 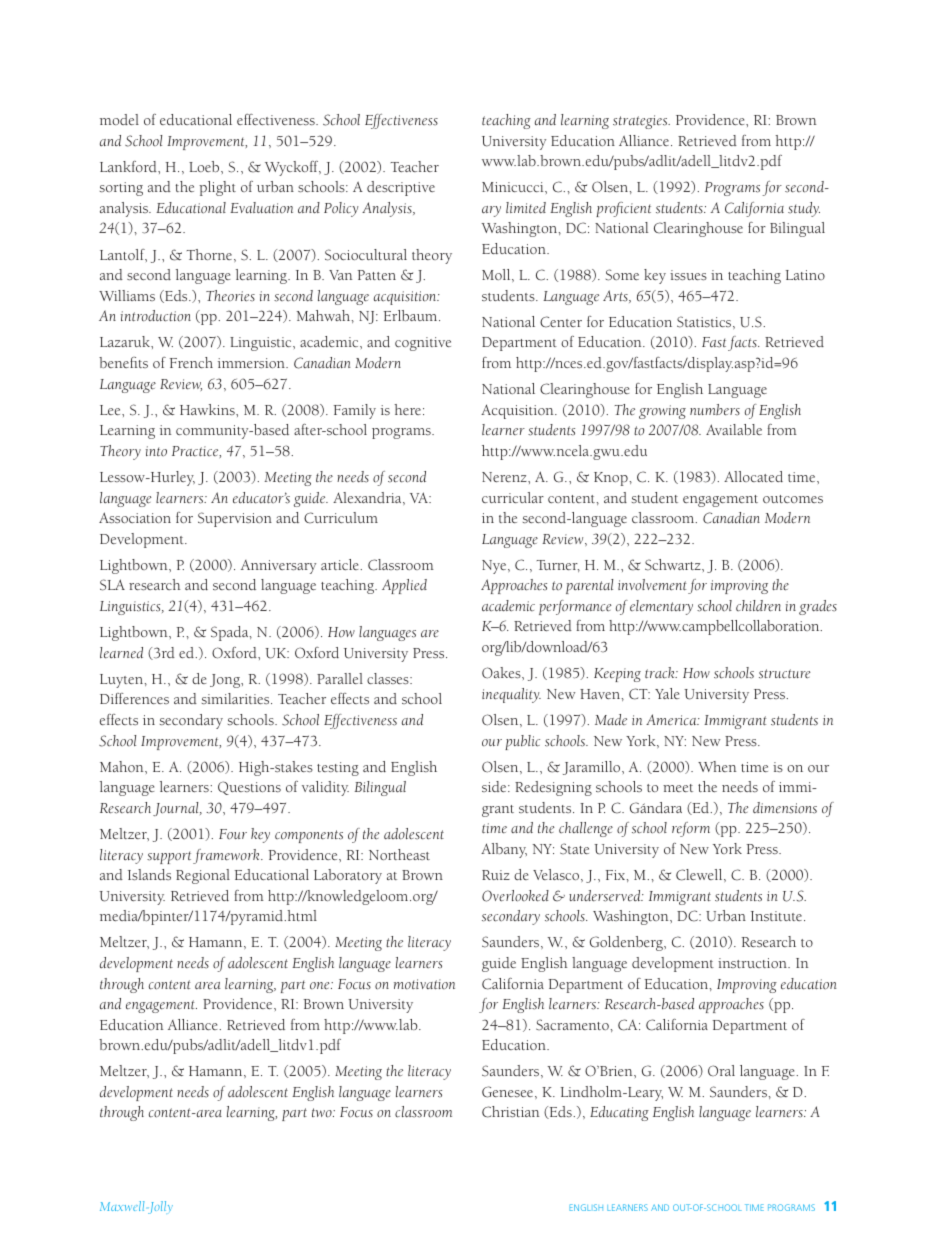 I want to click on curricular, so click(x=513, y=497).
